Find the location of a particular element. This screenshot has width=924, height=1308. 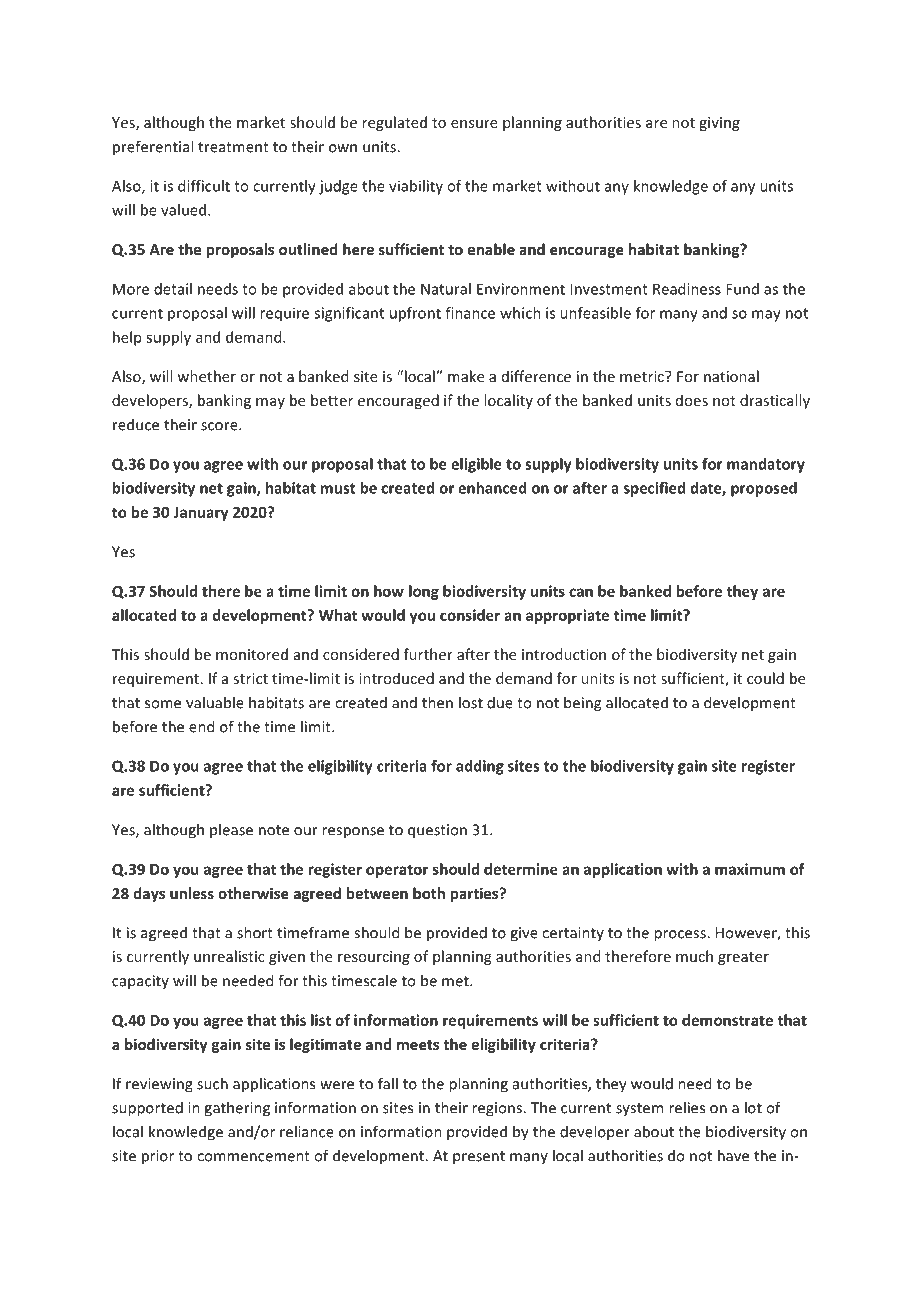

present is located at coordinates (479, 1158).
